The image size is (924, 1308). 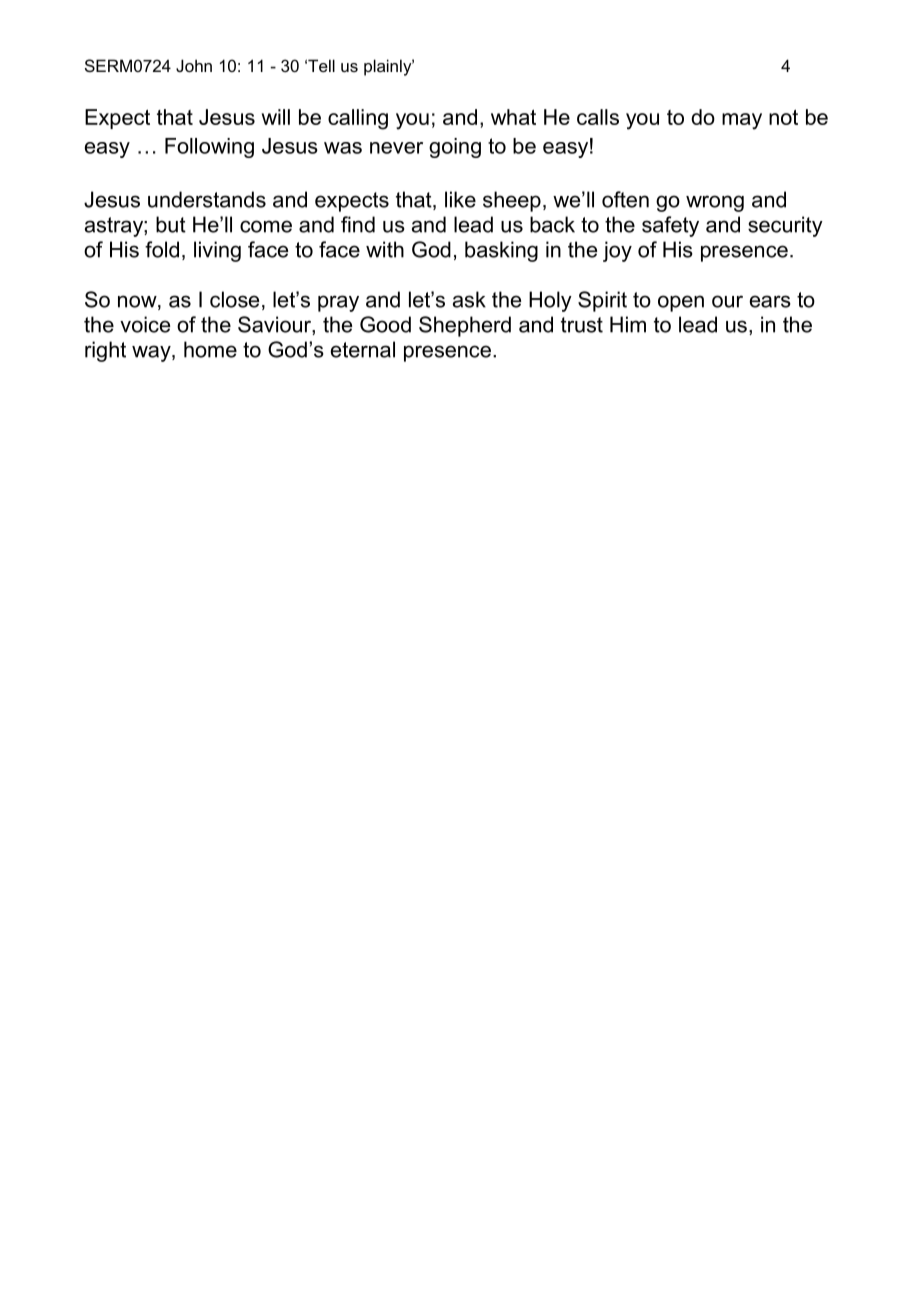 What do you see at coordinates (194, 65) in the document?
I see `John` at bounding box center [194, 65].
